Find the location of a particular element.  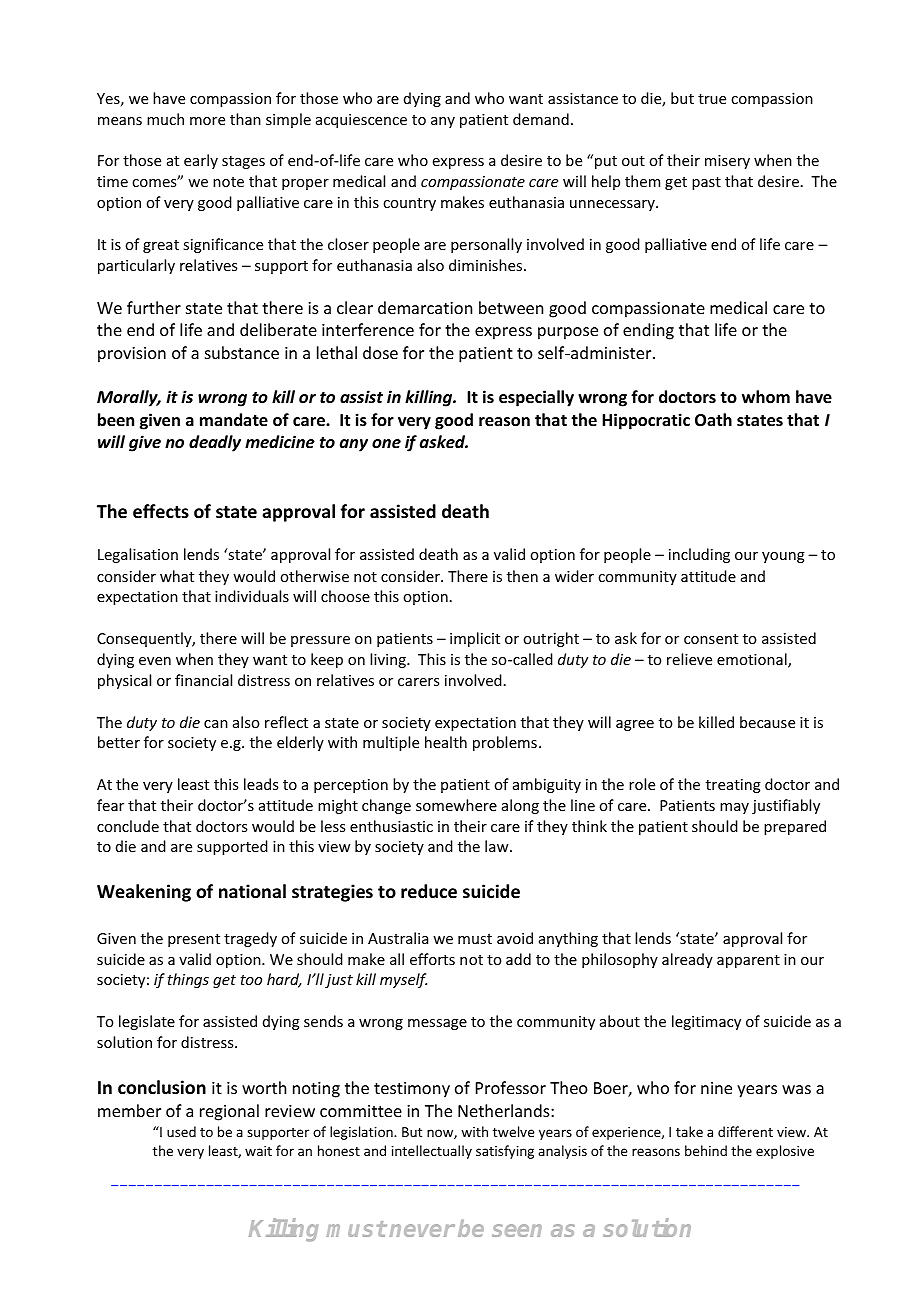

leads is located at coordinates (261, 784).
